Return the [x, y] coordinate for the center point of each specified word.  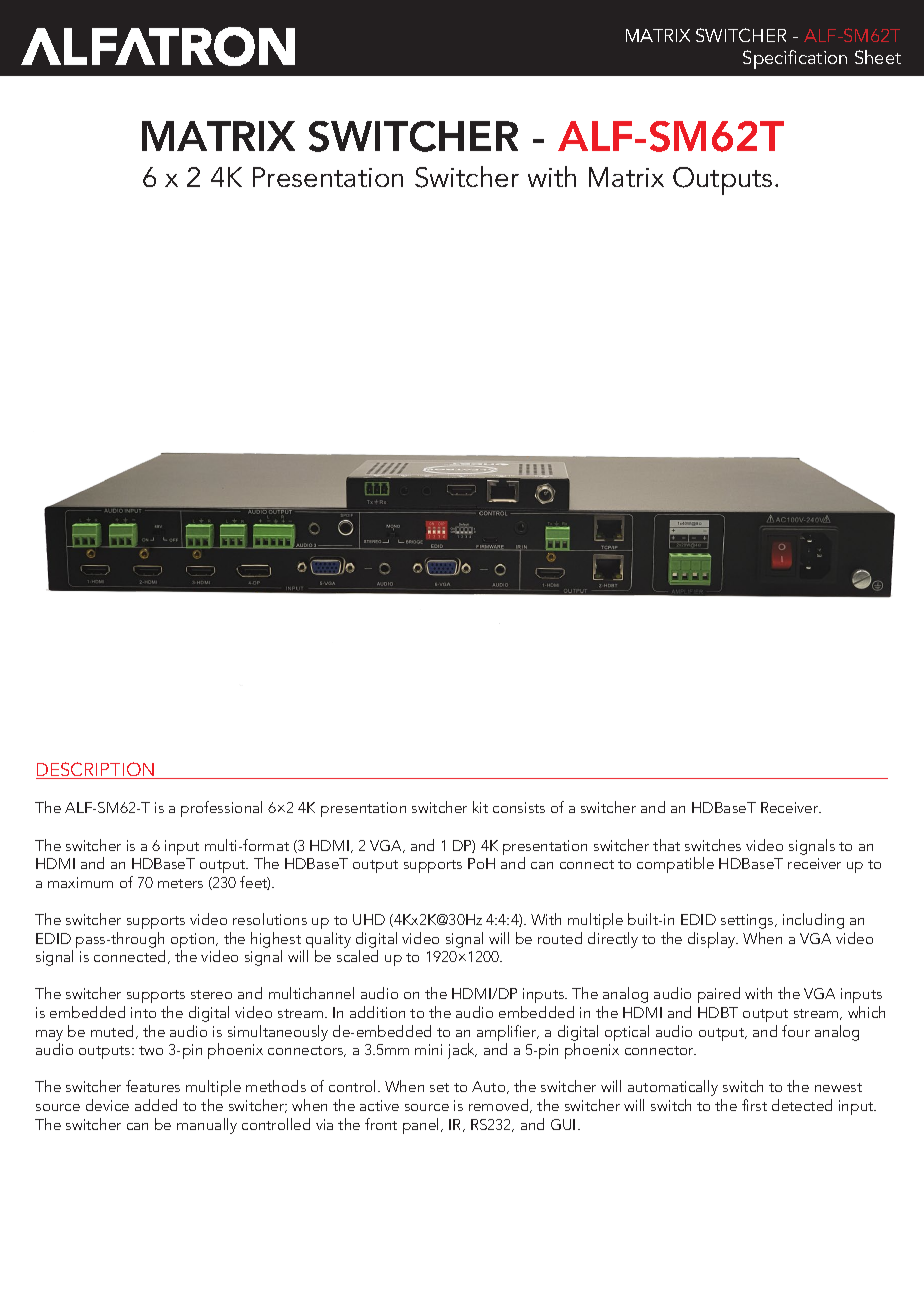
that [666, 845]
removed [500, 1106]
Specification [795, 59]
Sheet [878, 57]
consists [519, 807]
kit [480, 807]
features [153, 1086]
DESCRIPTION [96, 770]
